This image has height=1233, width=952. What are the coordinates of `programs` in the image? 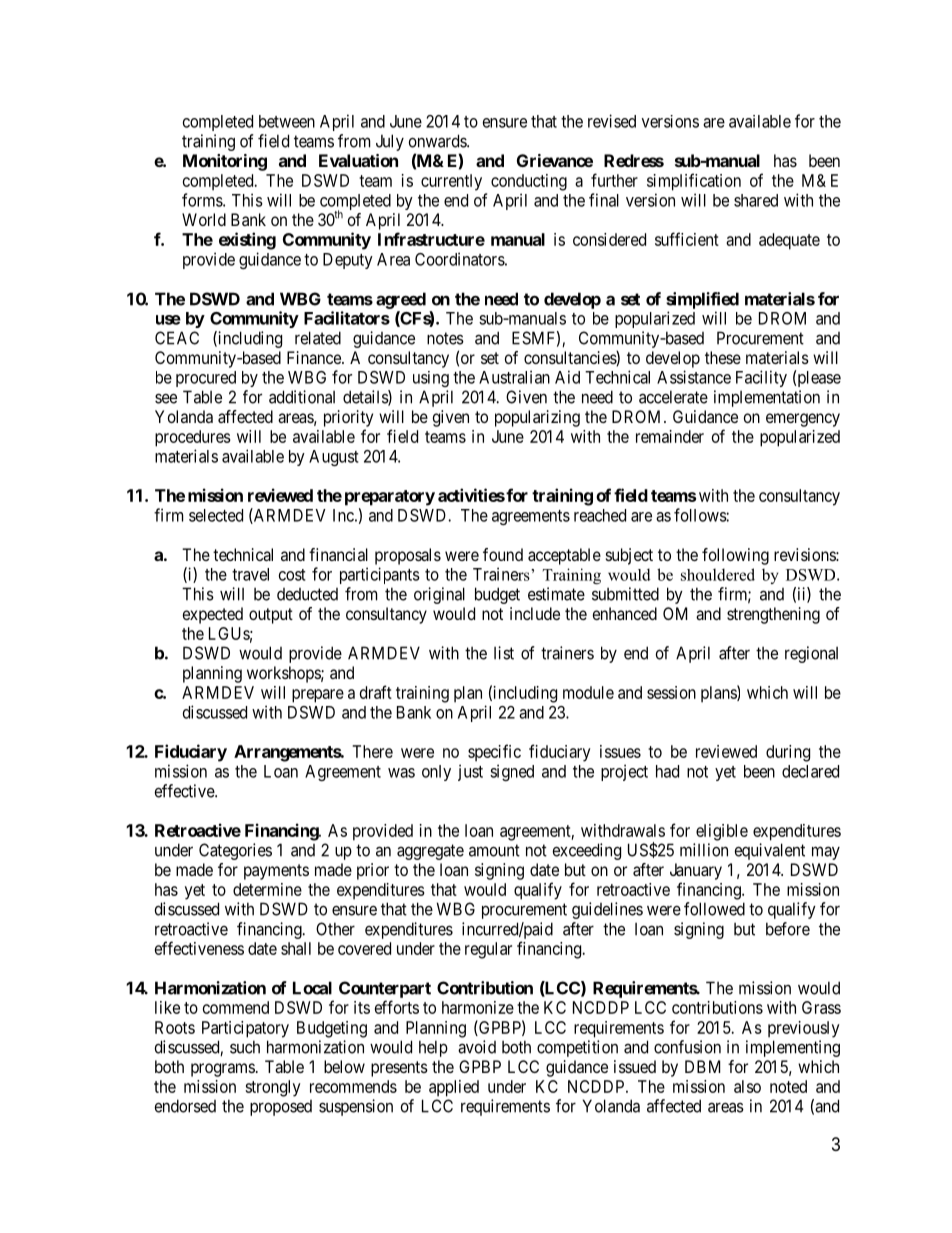 It's located at (223, 1070).
